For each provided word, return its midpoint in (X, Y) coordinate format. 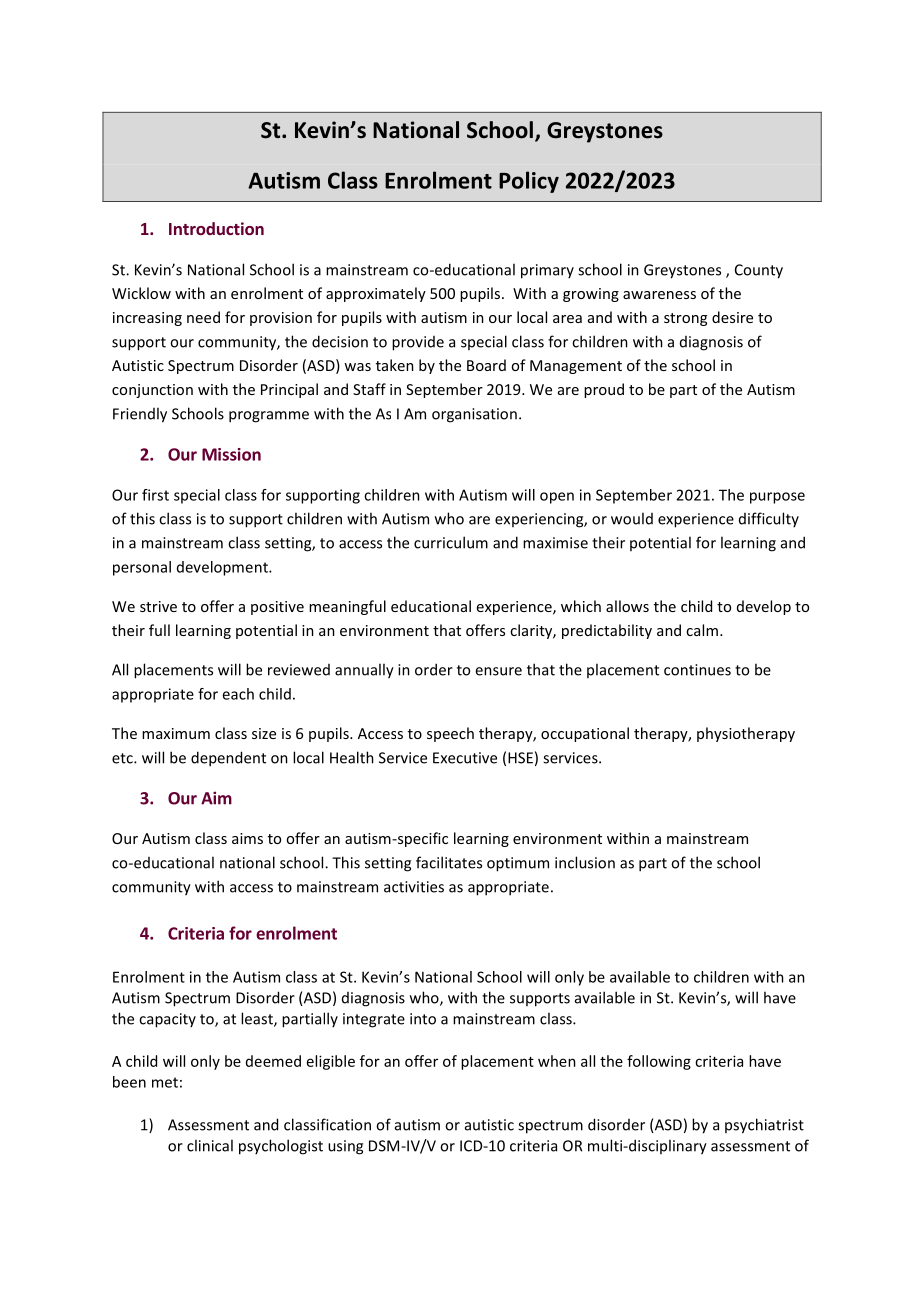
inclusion (585, 862)
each (238, 694)
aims (247, 838)
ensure (498, 671)
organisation (474, 415)
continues (697, 670)
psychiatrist (764, 1126)
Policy (529, 182)
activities (414, 887)
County (759, 271)
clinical (210, 1145)
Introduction (216, 228)
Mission (231, 454)
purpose (777, 498)
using (345, 1147)
